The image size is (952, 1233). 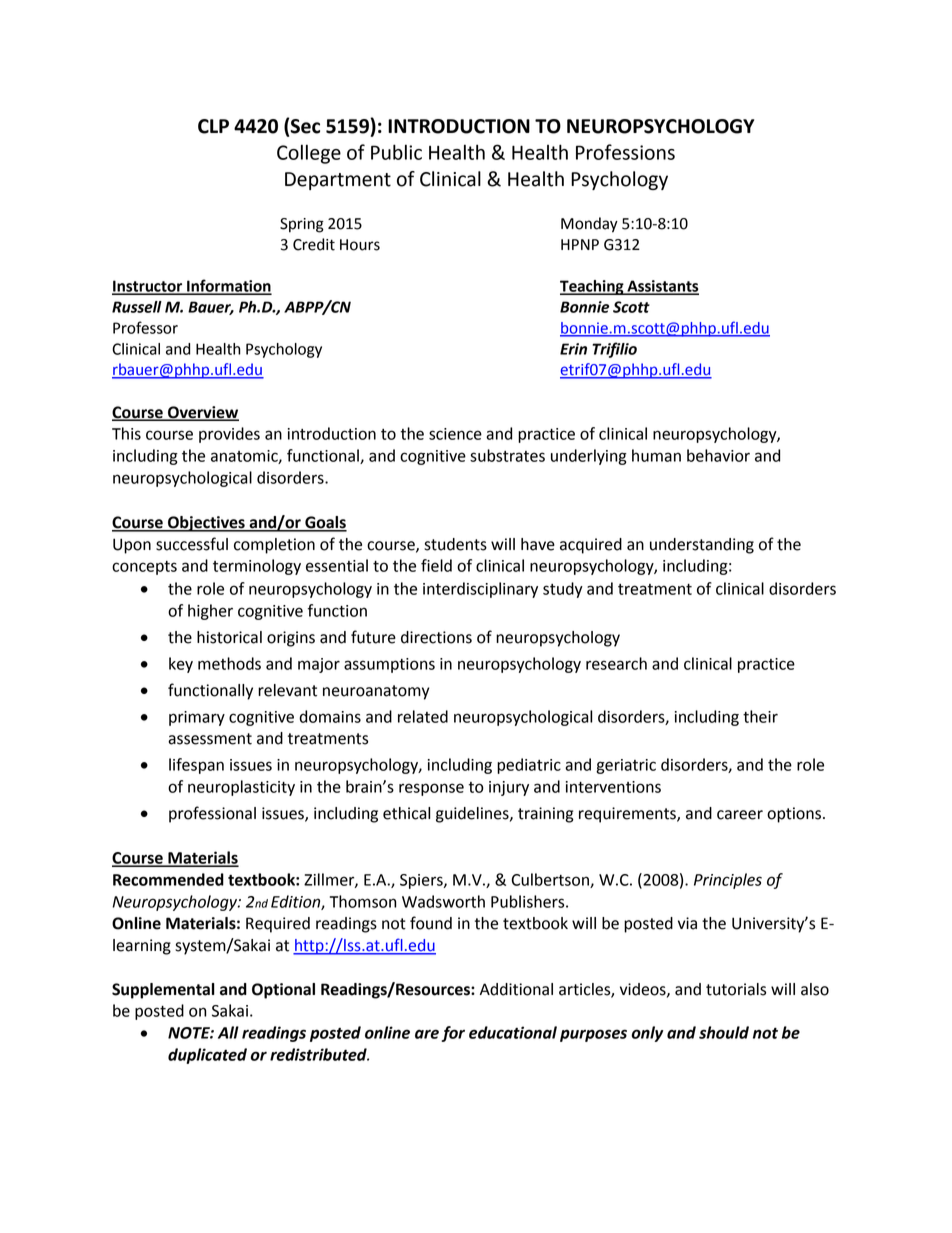 I want to click on career, so click(x=740, y=815).
